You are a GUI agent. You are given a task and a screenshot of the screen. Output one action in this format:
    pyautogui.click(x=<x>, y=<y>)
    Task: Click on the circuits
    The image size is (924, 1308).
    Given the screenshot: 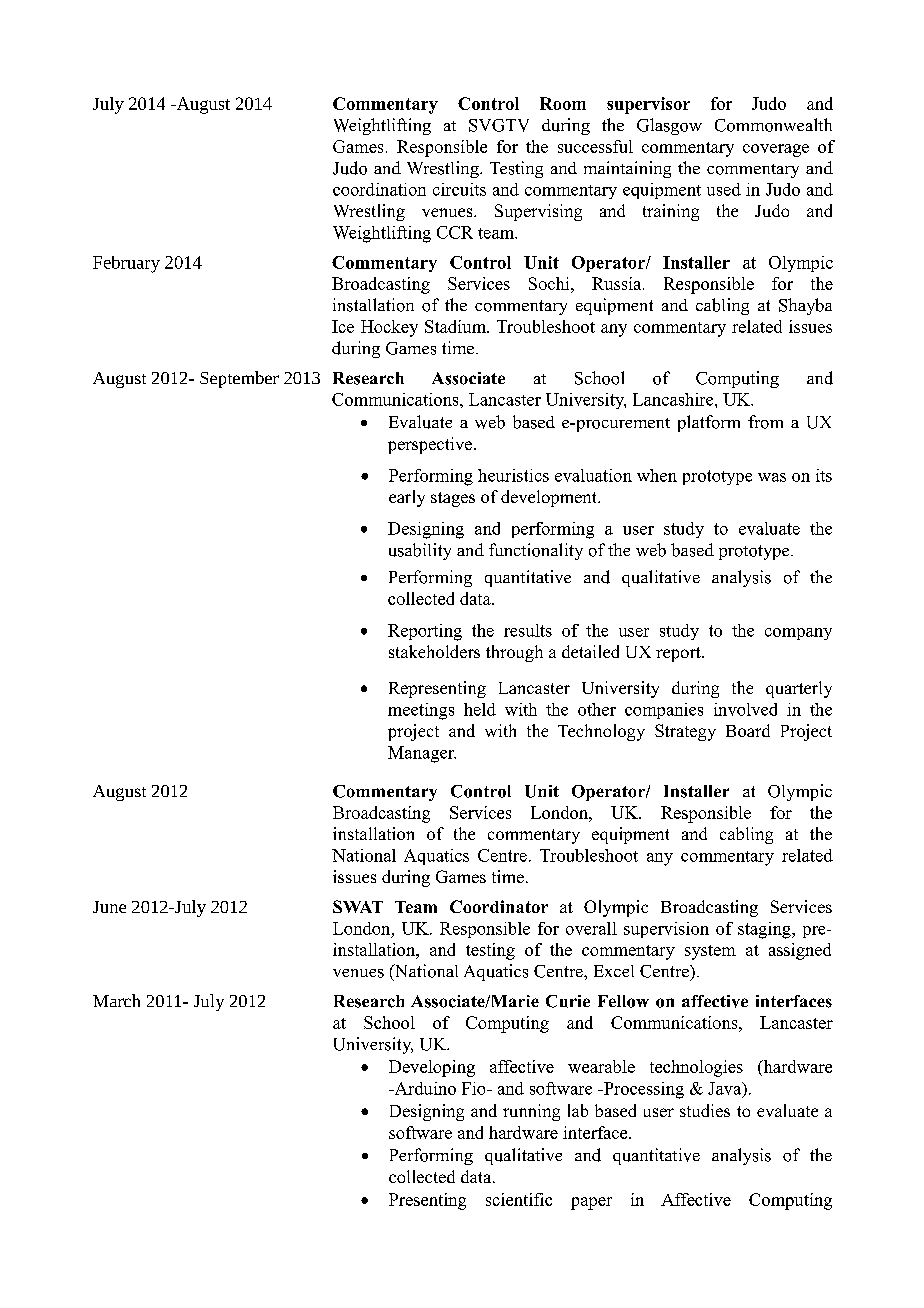 What is the action you would take?
    pyautogui.click(x=459, y=189)
